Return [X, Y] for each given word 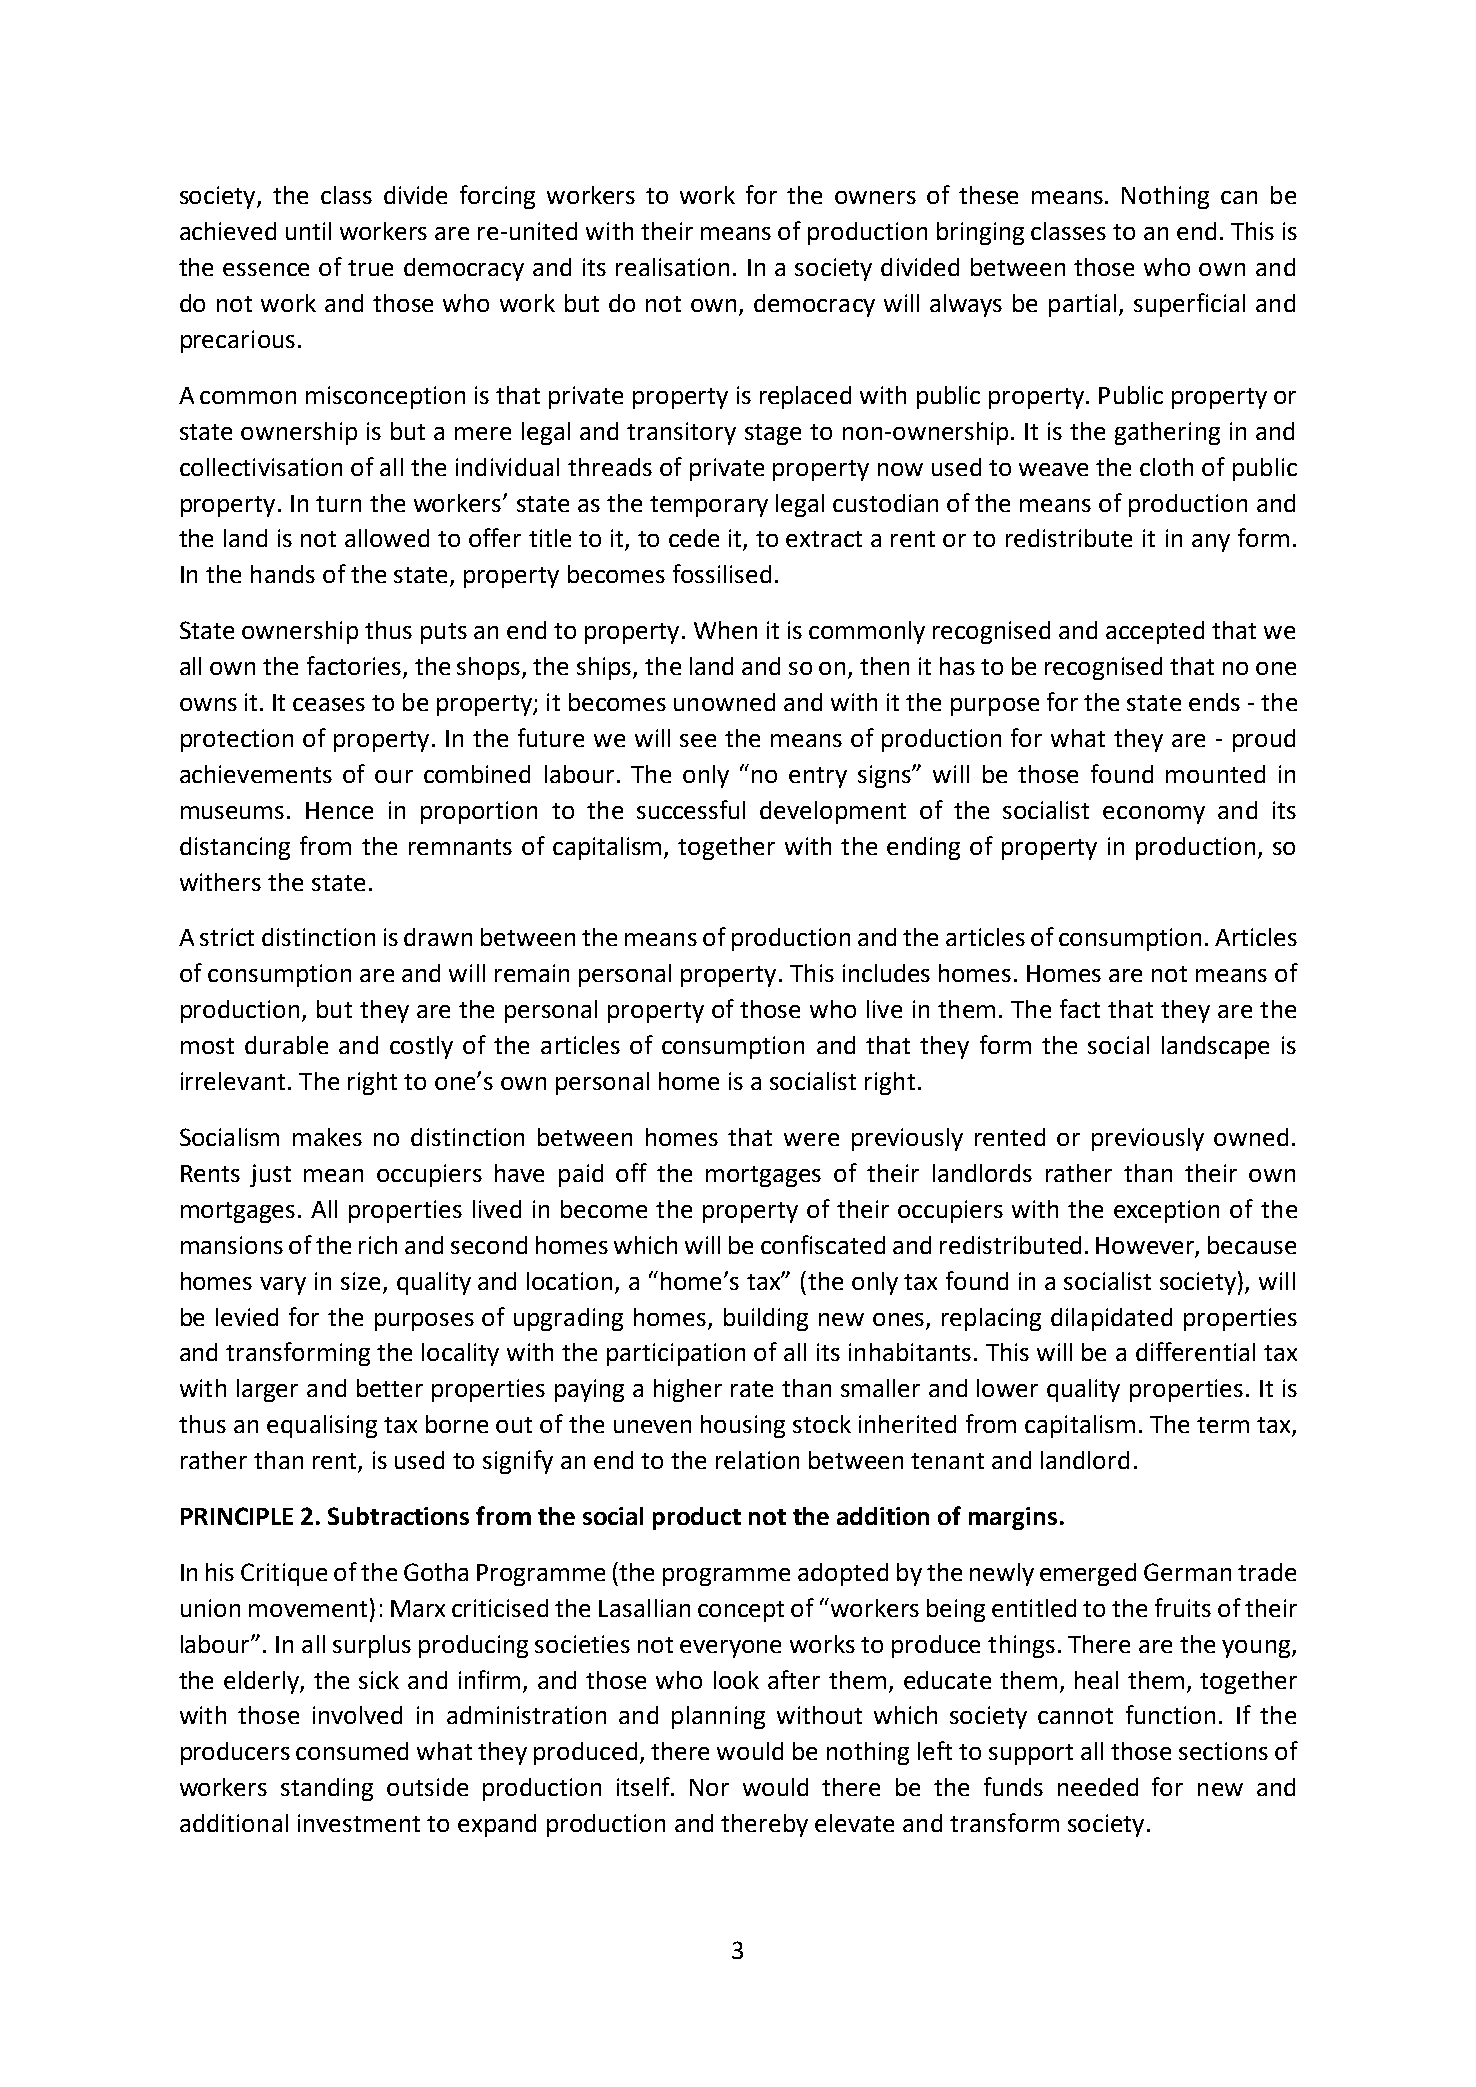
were [811, 1139]
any [1211, 543]
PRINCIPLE [237, 1516]
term [1223, 1425]
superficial [1189, 305]
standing [327, 1789]
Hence [339, 810]
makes [327, 1137]
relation [757, 1460]
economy [1154, 815]
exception [1166, 1211]
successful [691, 809]
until [308, 231]
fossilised [722, 573]
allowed [387, 538]
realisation [672, 267]
